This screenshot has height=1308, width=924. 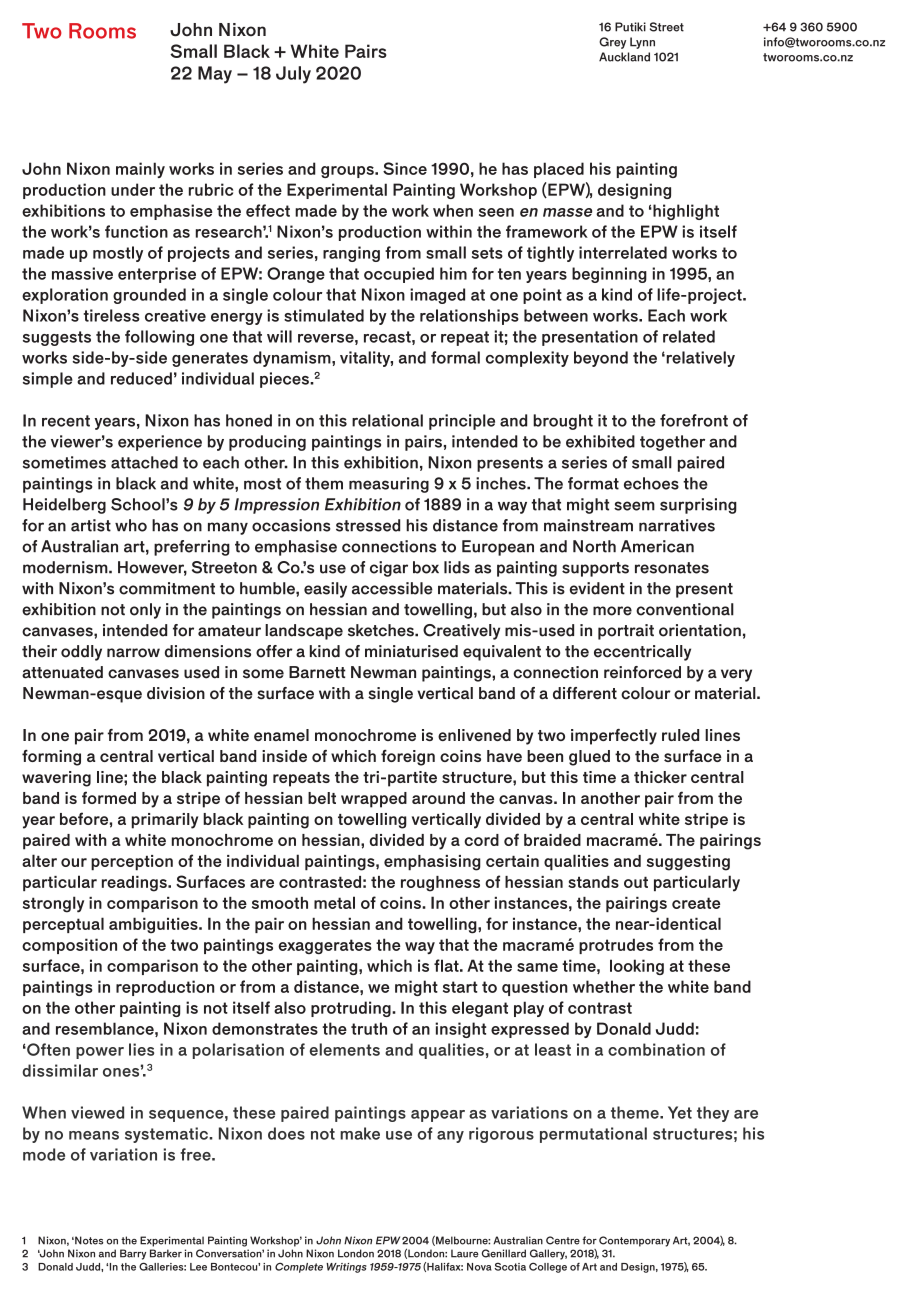 What do you see at coordinates (624, 57) in the screenshot?
I see `Auckland` at bounding box center [624, 57].
